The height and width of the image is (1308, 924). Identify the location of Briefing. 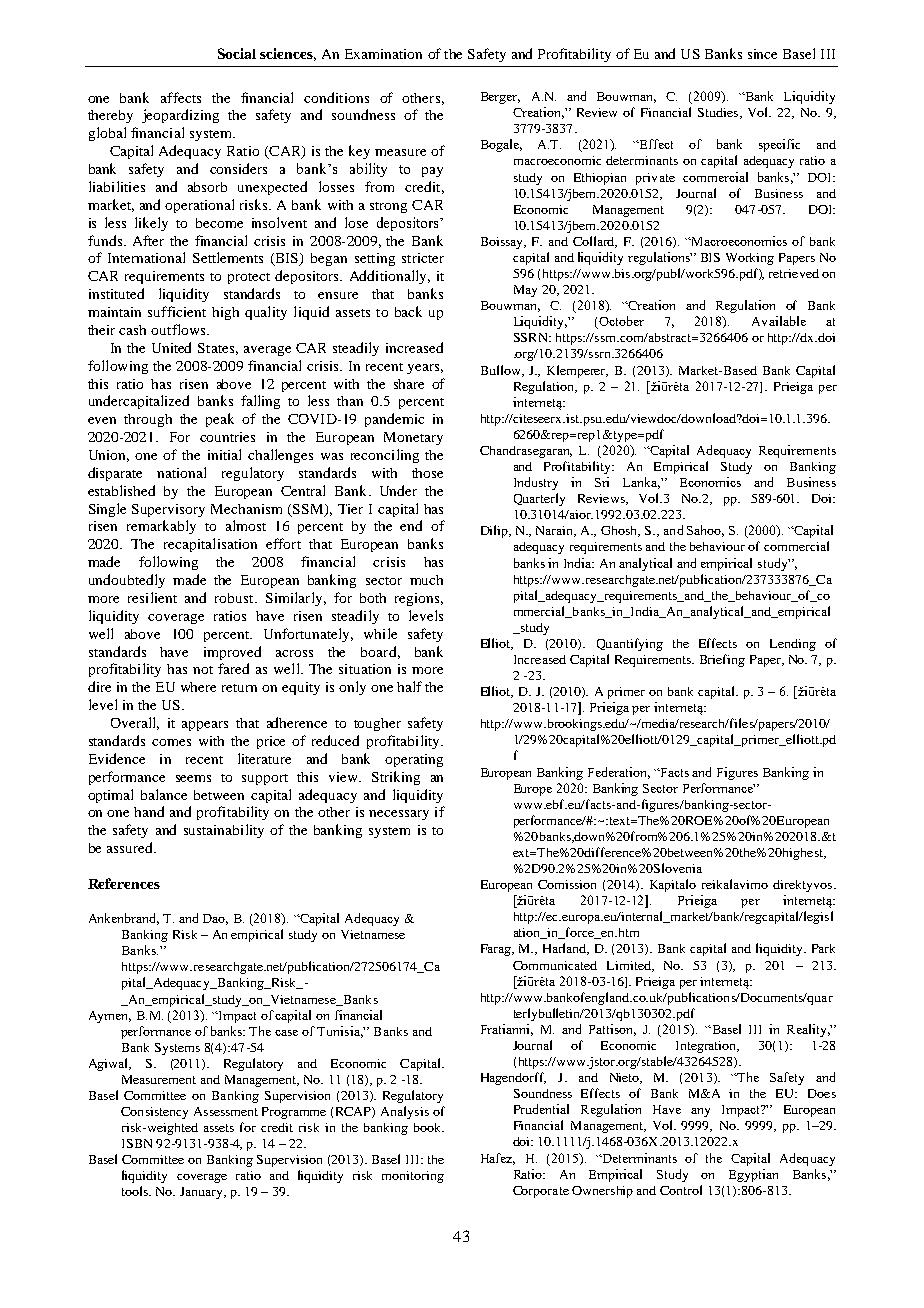
(722, 660).
